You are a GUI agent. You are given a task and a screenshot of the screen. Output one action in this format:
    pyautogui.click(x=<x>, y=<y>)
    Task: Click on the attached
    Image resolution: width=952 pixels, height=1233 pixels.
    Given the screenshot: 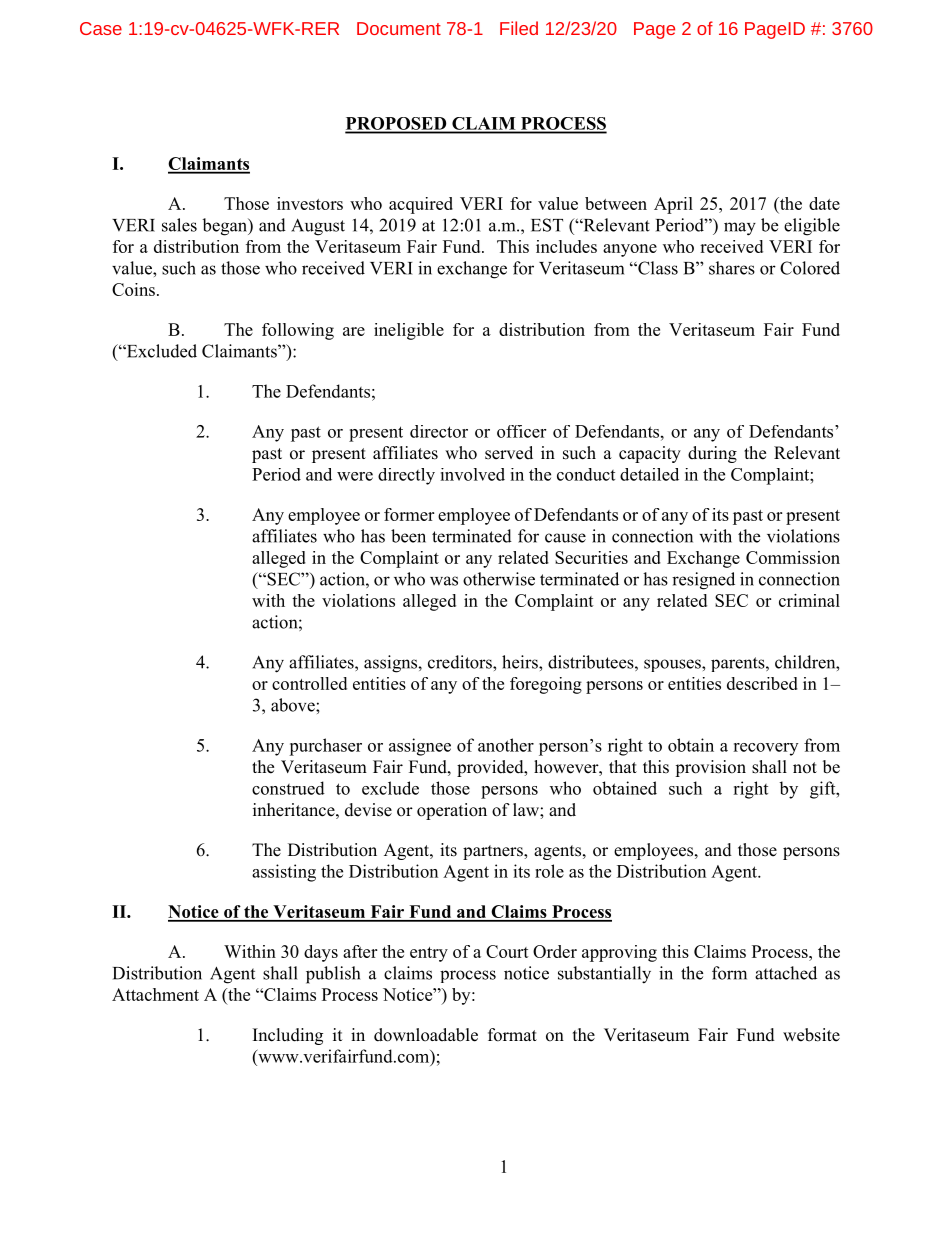 What is the action you would take?
    pyautogui.click(x=786, y=973)
